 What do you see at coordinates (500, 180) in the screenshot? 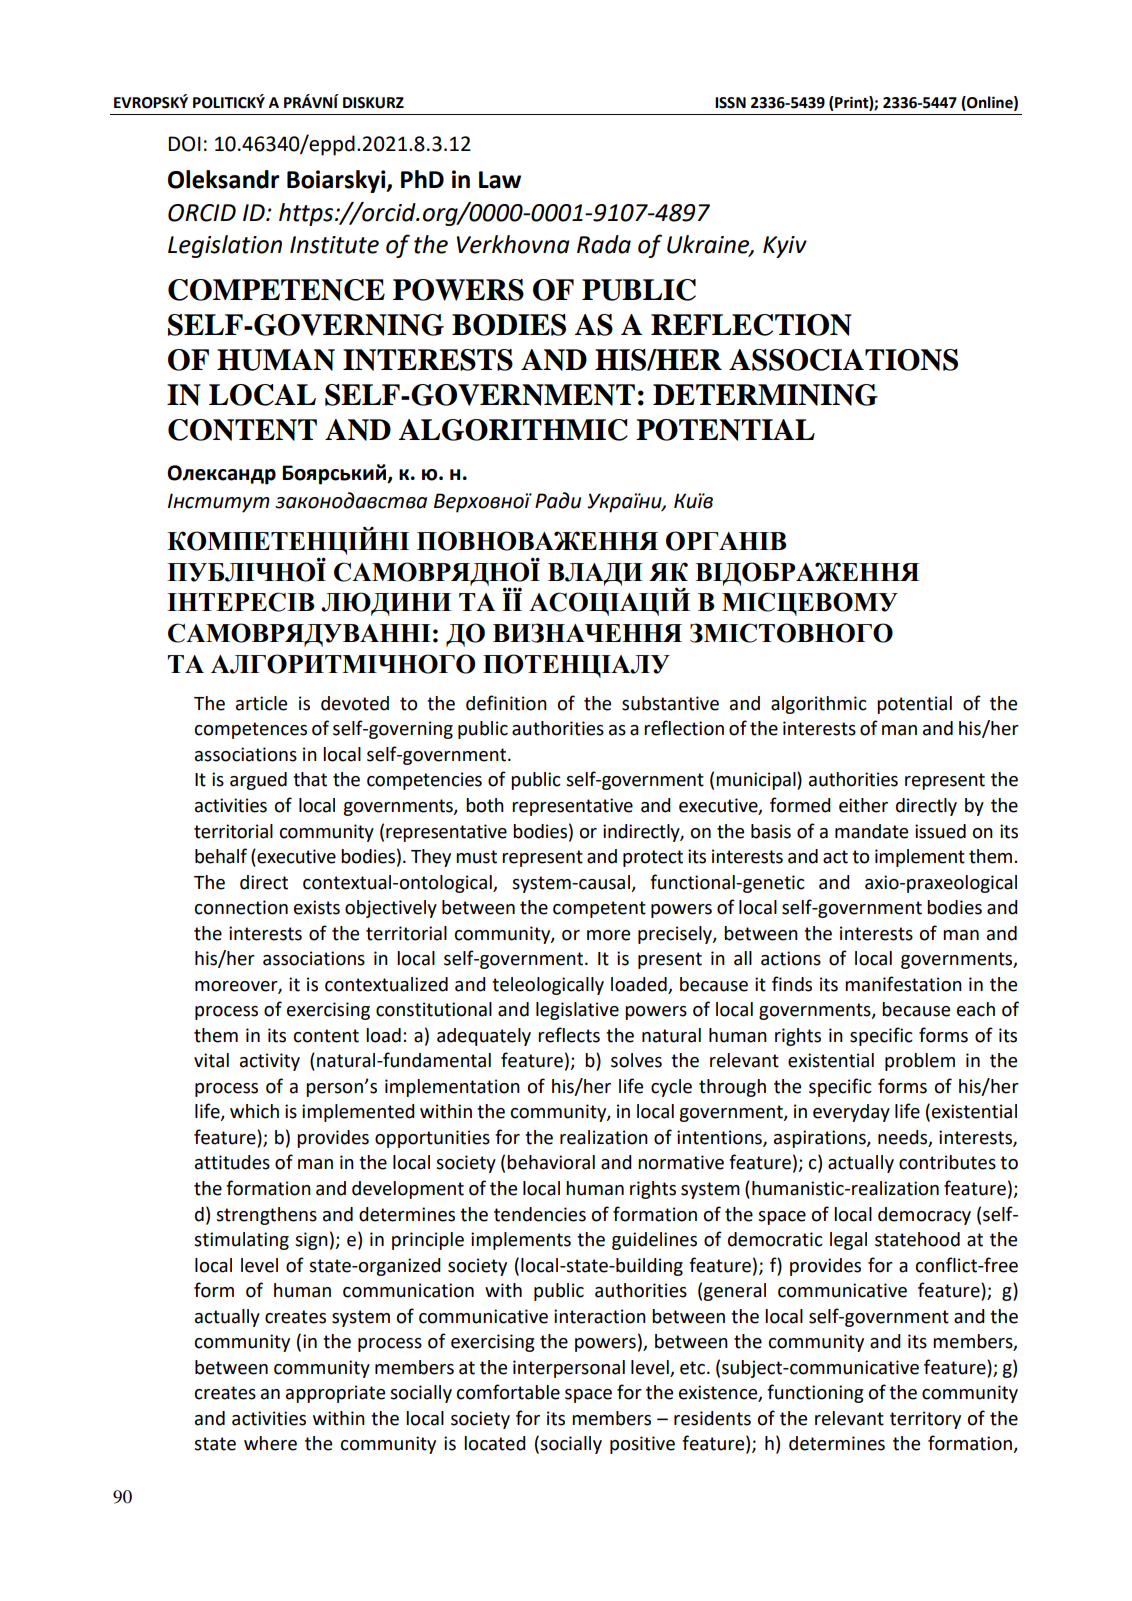
I see `Law` at bounding box center [500, 180].
